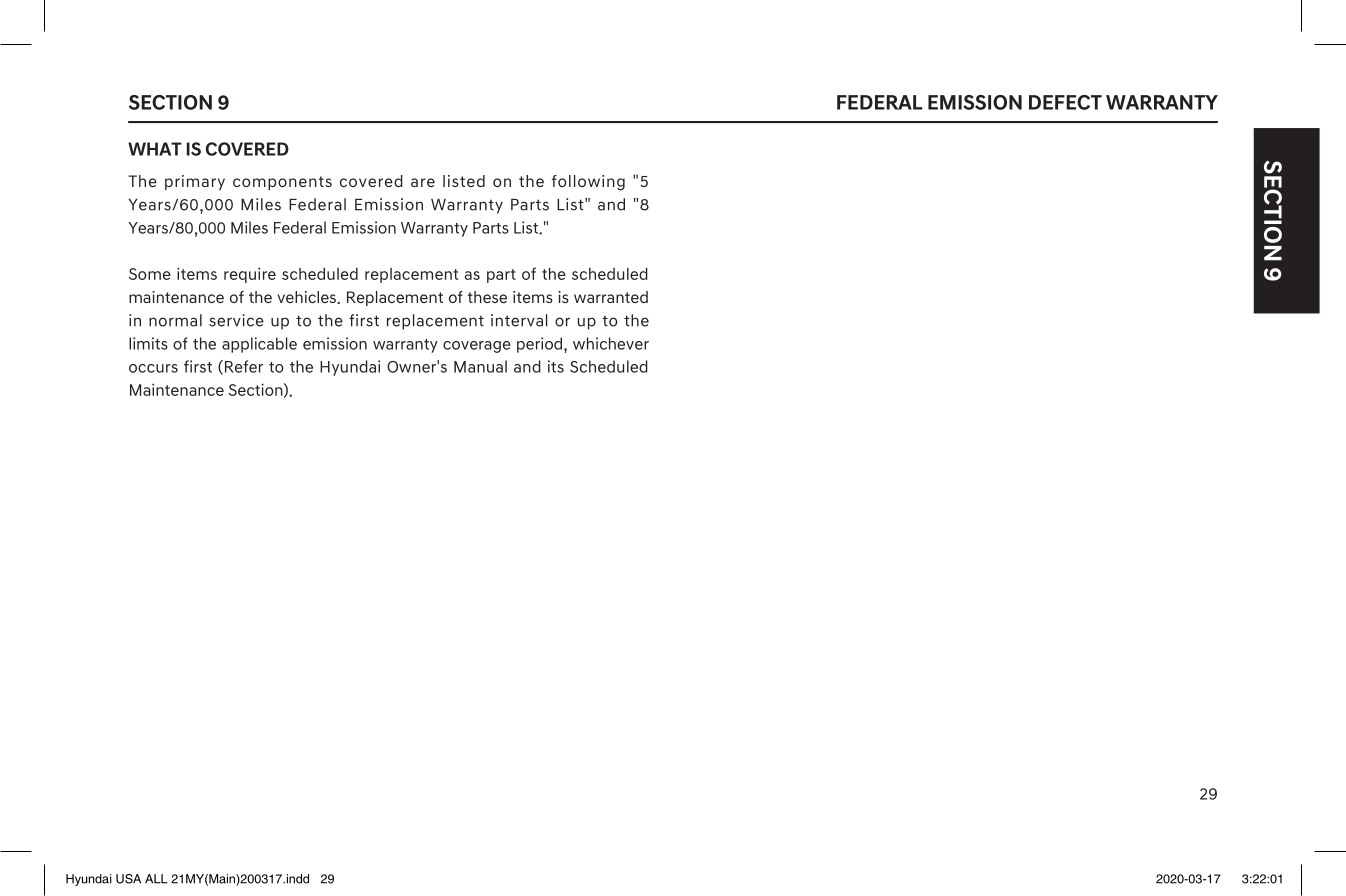 The width and height of the screenshot is (1346, 896). I want to click on period, so click(541, 345).
